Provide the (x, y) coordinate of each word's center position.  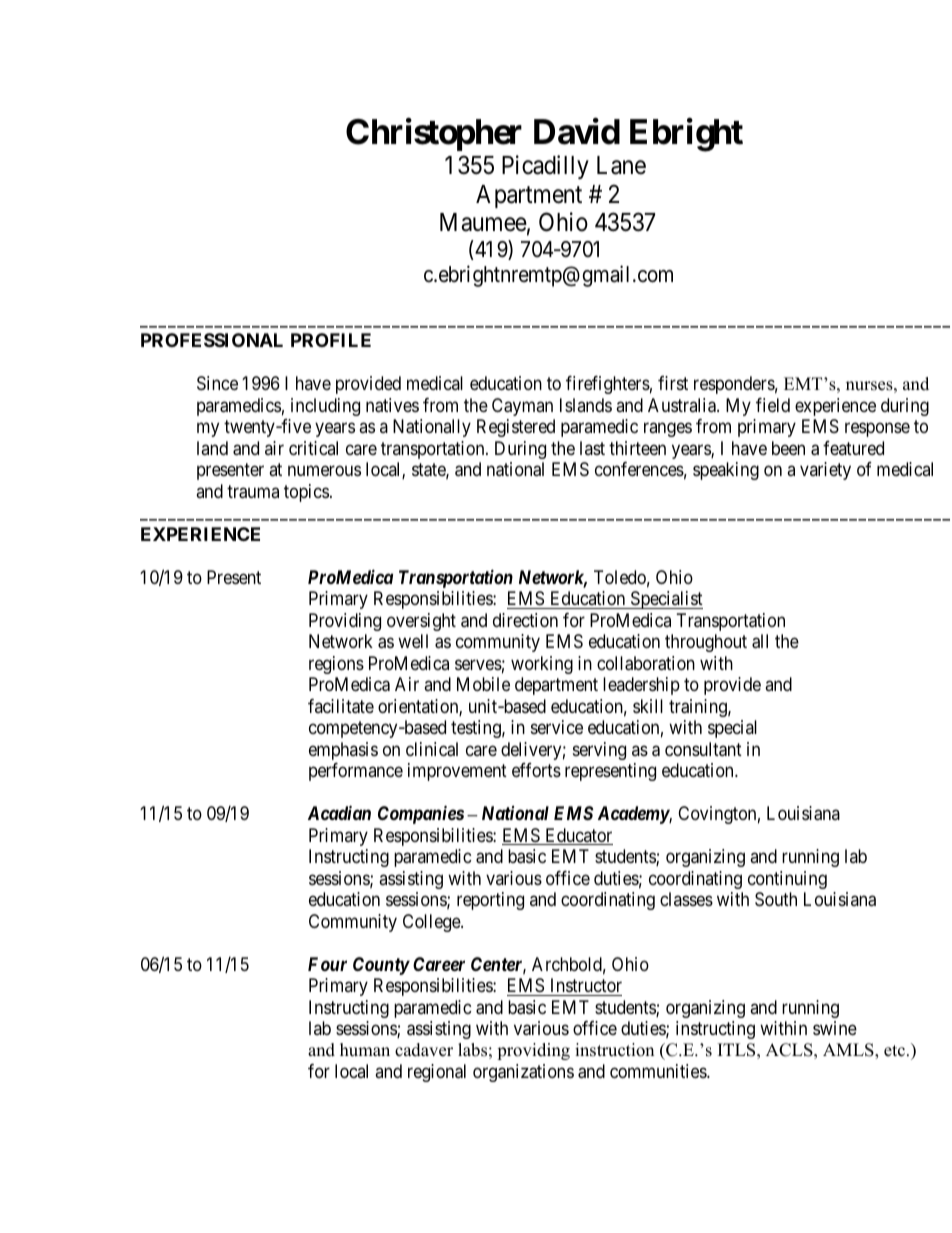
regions (336, 665)
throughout (706, 643)
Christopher (434, 134)
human (365, 1050)
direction (525, 620)
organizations (523, 1073)
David (577, 131)
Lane (621, 165)
